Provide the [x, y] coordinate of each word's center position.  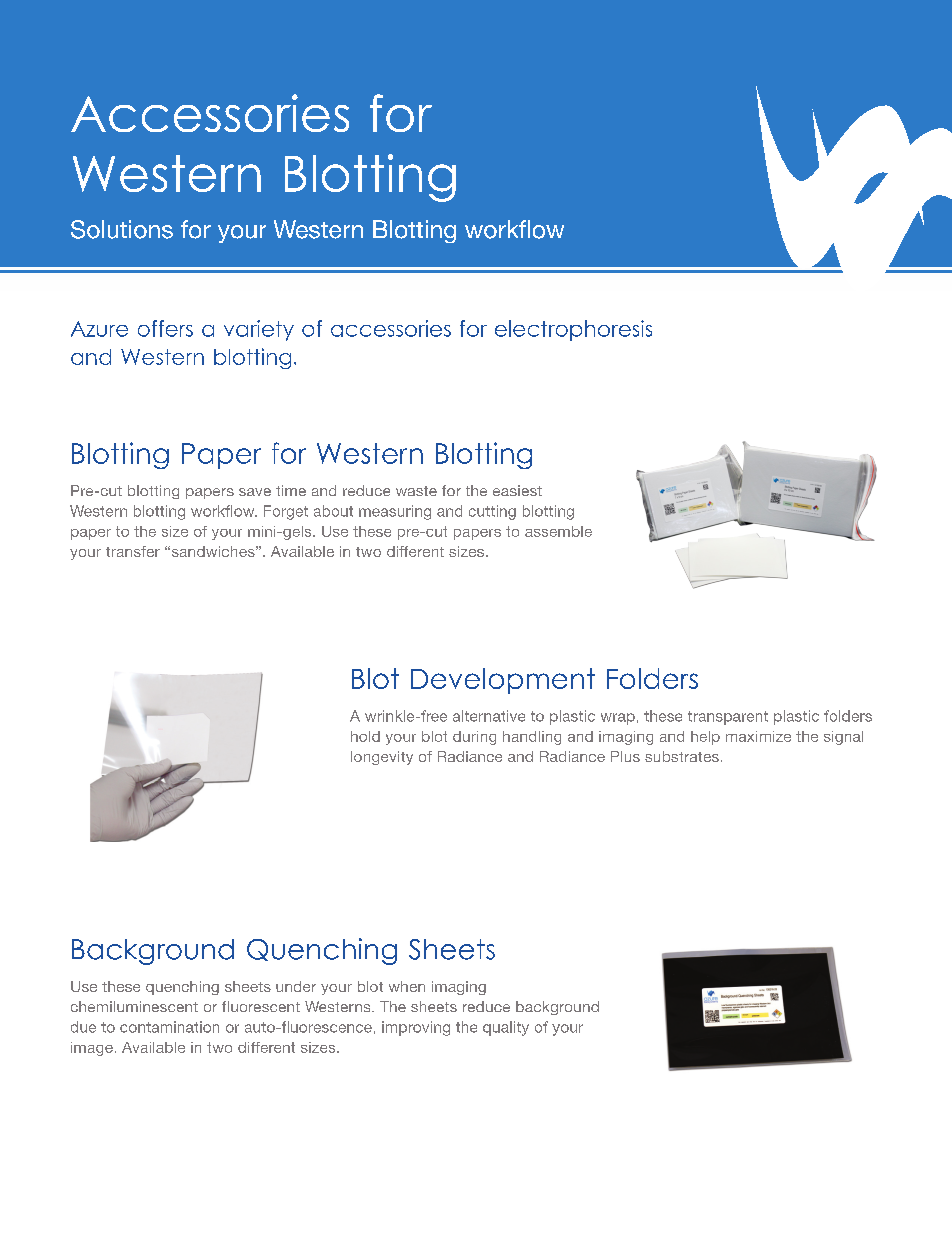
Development [503, 681]
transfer [133, 551]
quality [506, 1028]
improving [416, 1028]
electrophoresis [573, 330]
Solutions [122, 229]
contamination [169, 1027]
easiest [517, 490]
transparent [728, 718]
